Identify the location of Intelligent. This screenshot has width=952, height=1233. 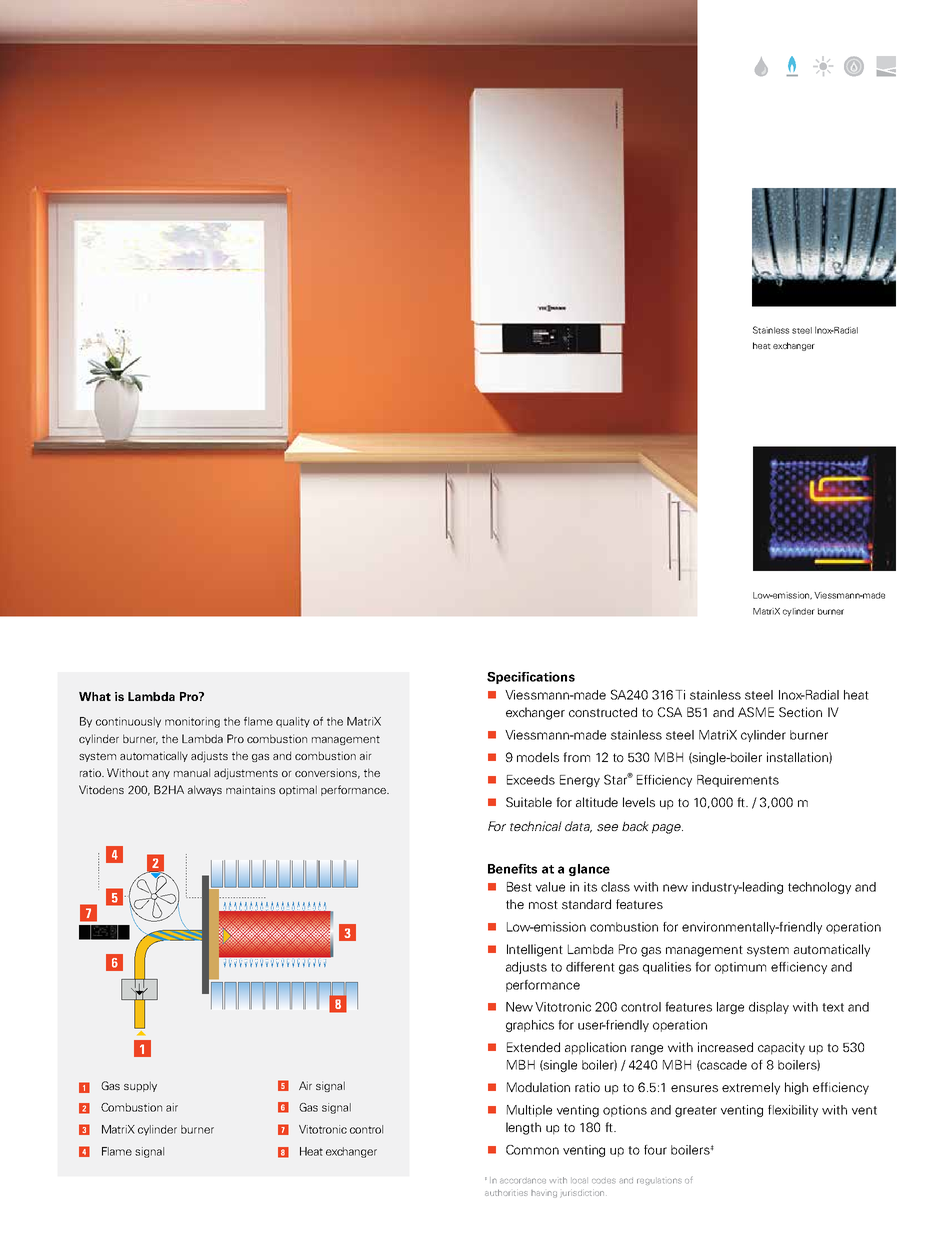
(535, 950).
